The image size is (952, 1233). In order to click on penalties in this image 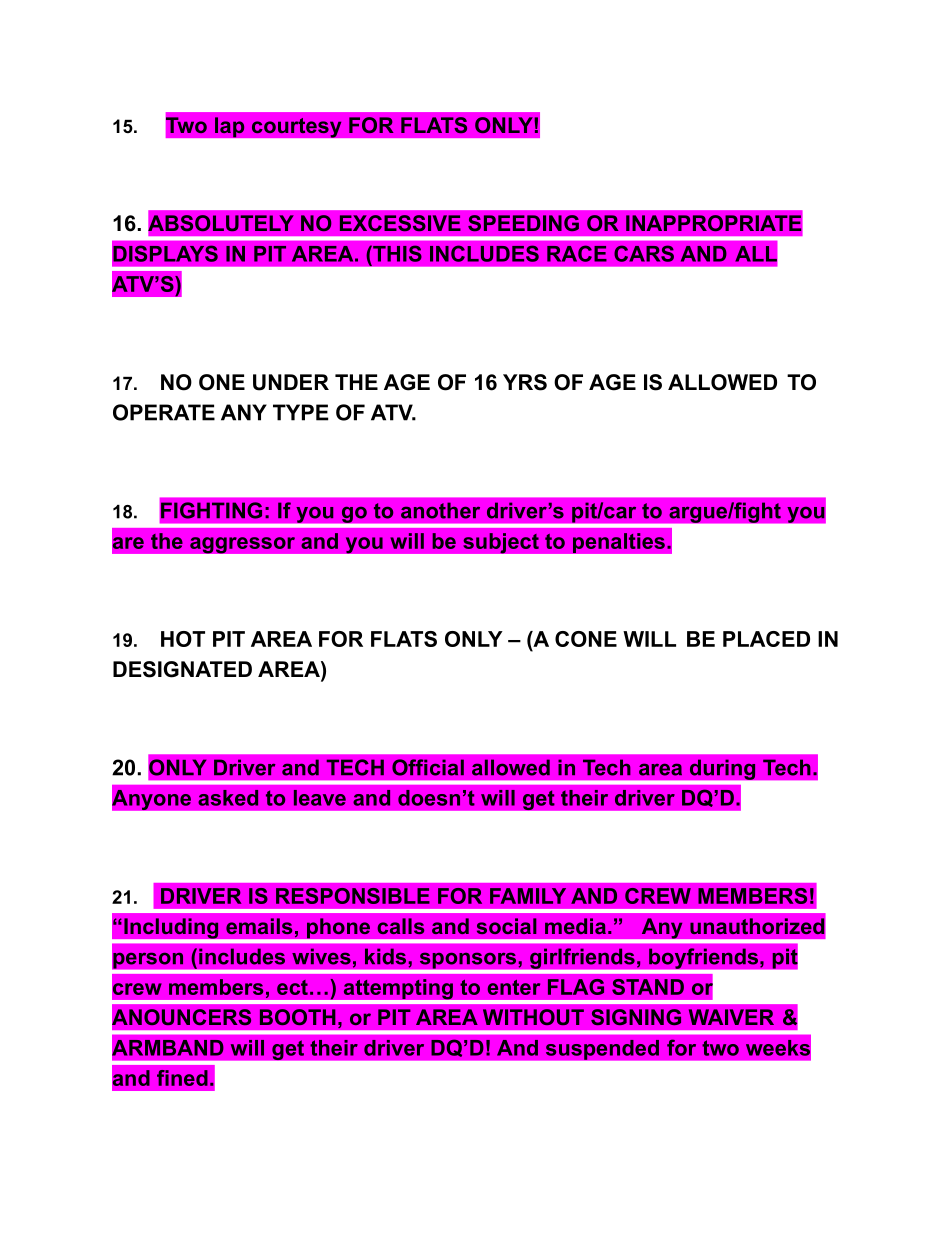, I will do `click(619, 543)`.
